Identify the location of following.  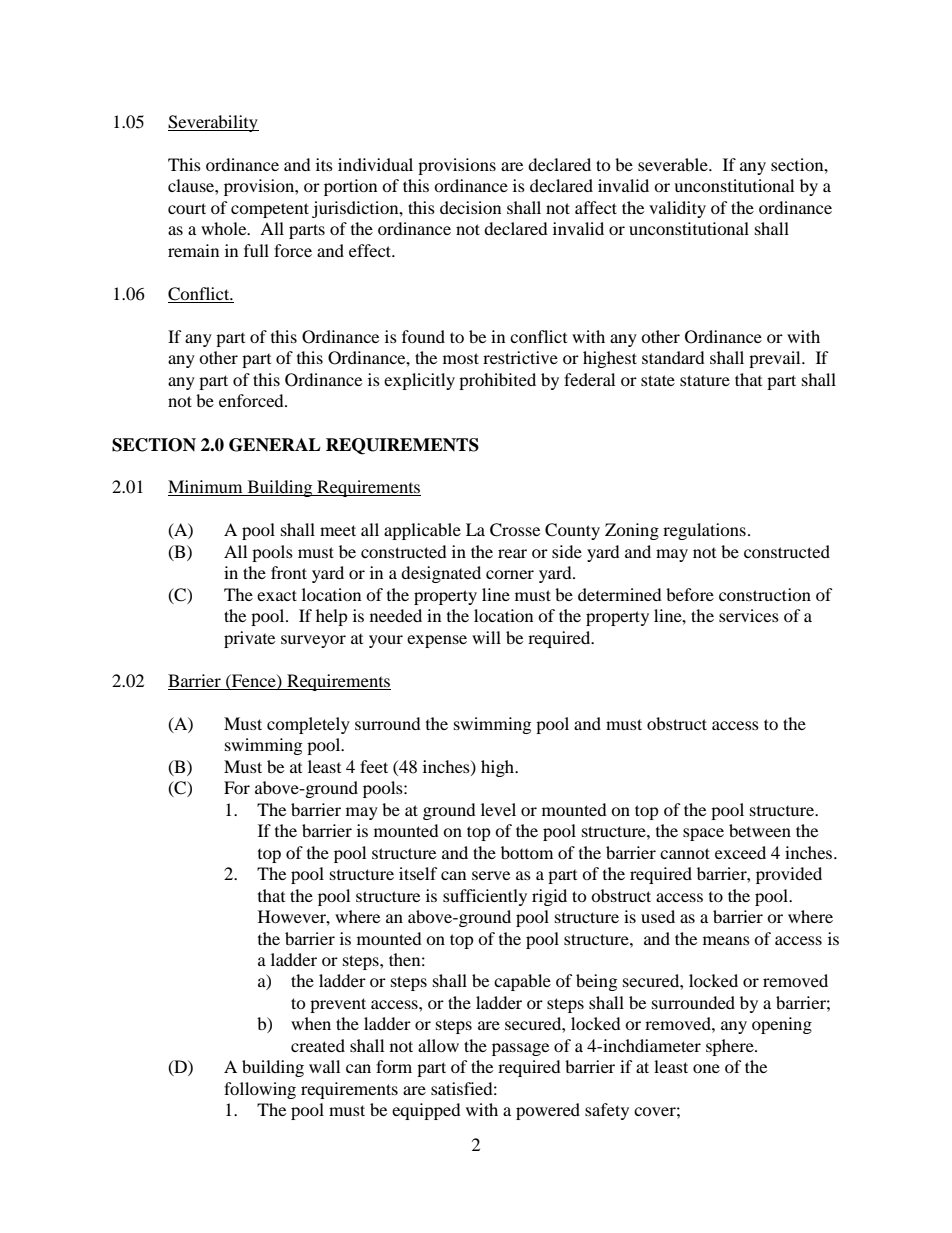
(260, 1090).
